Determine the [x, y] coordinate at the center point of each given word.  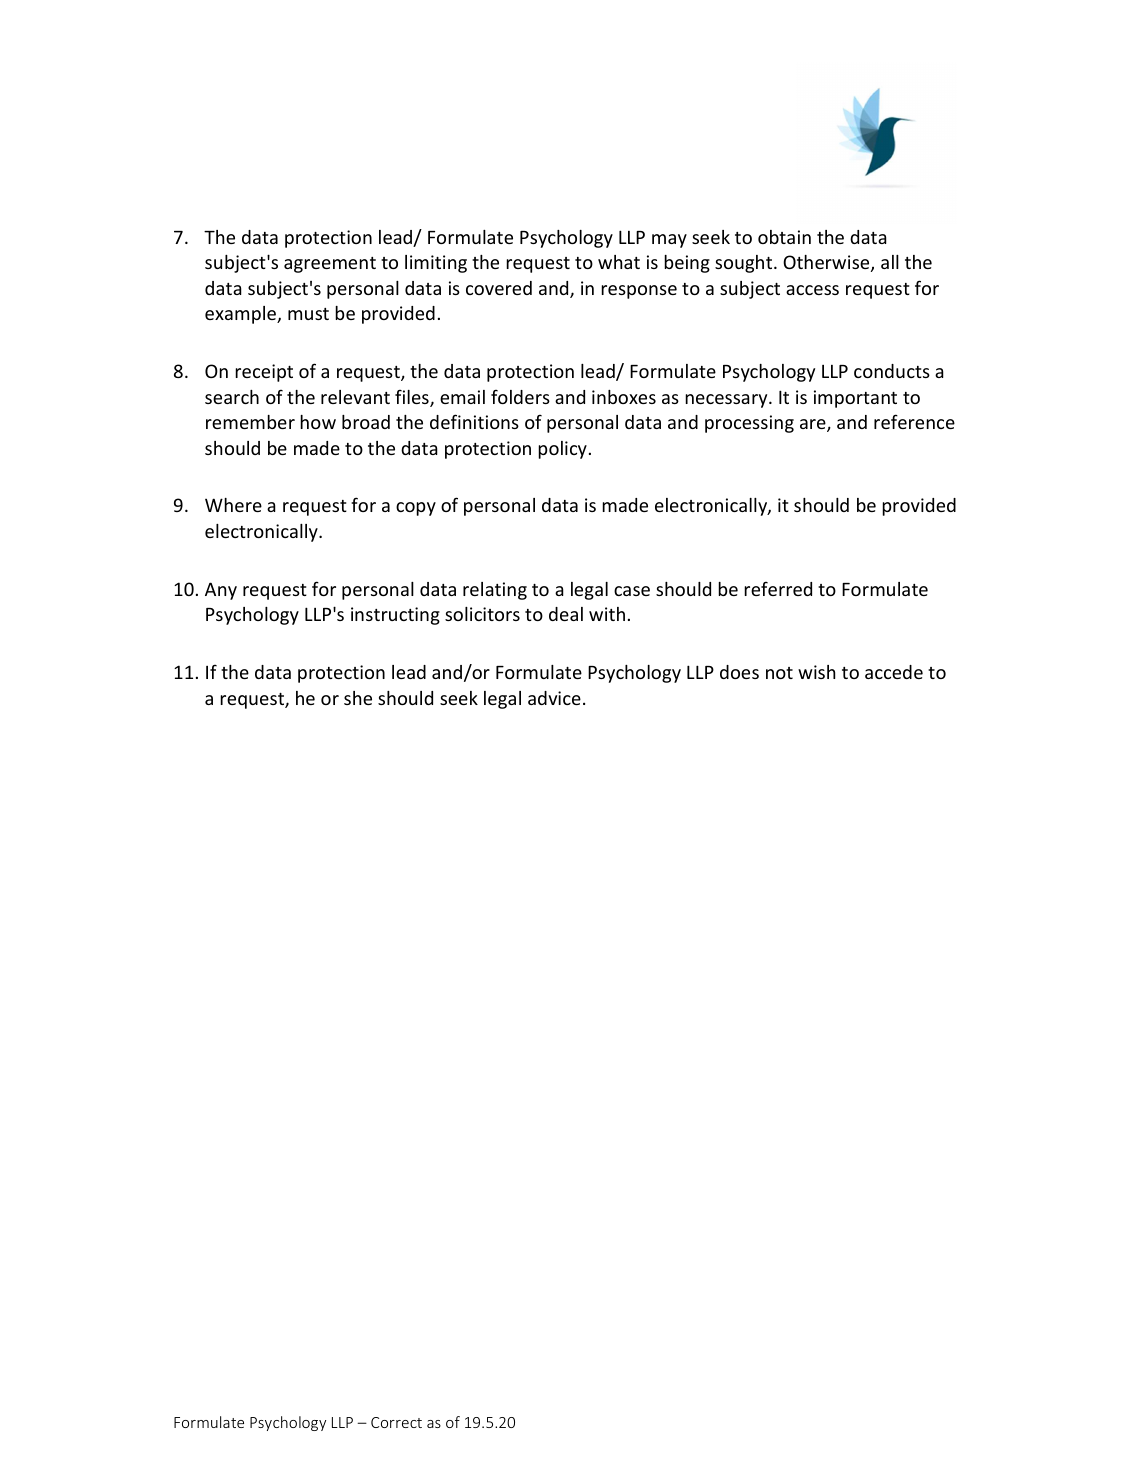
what [619, 262]
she [358, 698]
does [739, 672]
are [814, 425]
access [812, 290]
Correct [396, 1422]
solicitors [482, 614]
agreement [330, 265]
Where [233, 505]
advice [554, 698]
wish [816, 672]
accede [894, 672]
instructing [395, 616]
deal [566, 614]
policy [562, 450]
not [779, 673]
